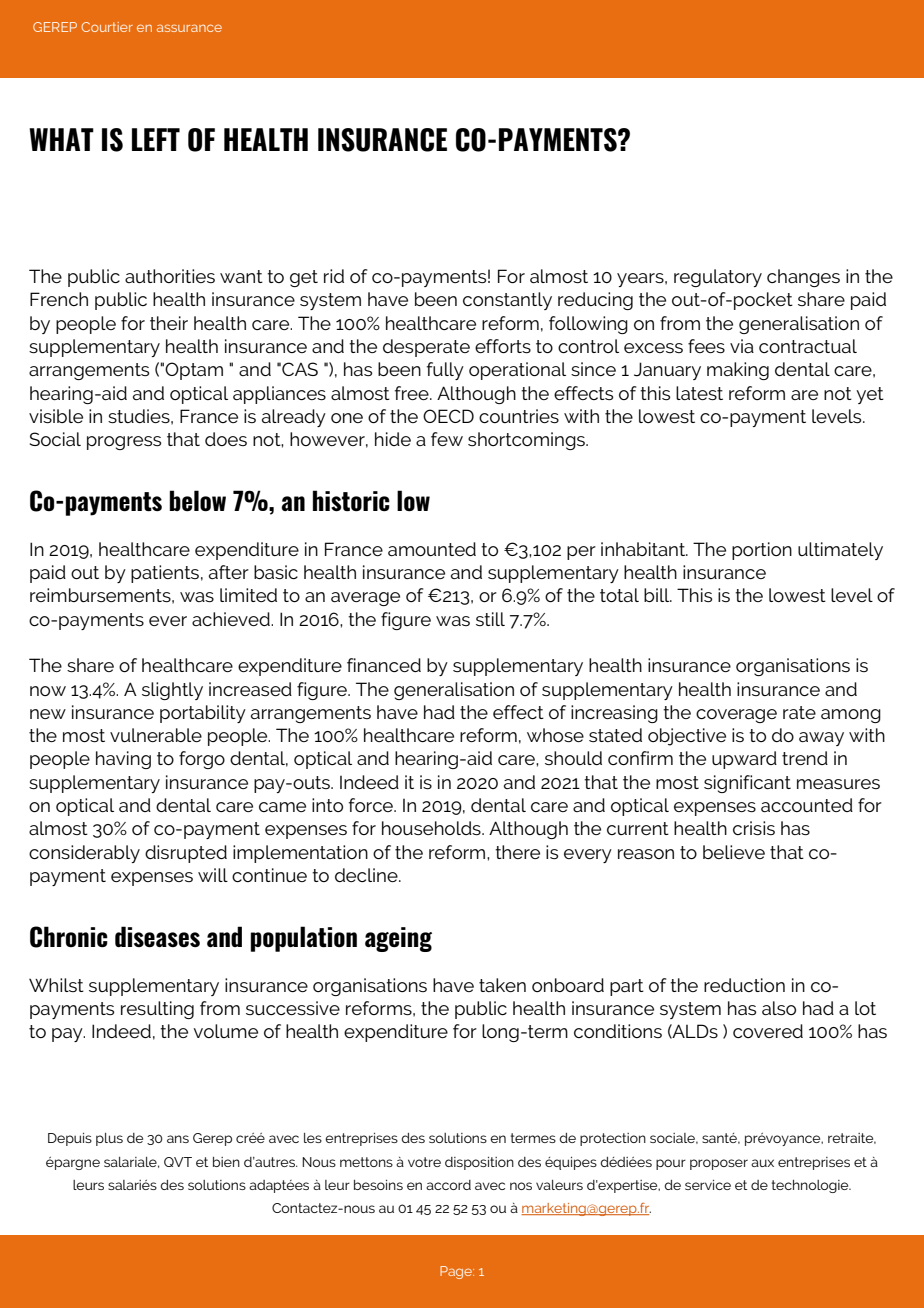 The image size is (924, 1308). I want to click on QVT, so click(178, 1162).
